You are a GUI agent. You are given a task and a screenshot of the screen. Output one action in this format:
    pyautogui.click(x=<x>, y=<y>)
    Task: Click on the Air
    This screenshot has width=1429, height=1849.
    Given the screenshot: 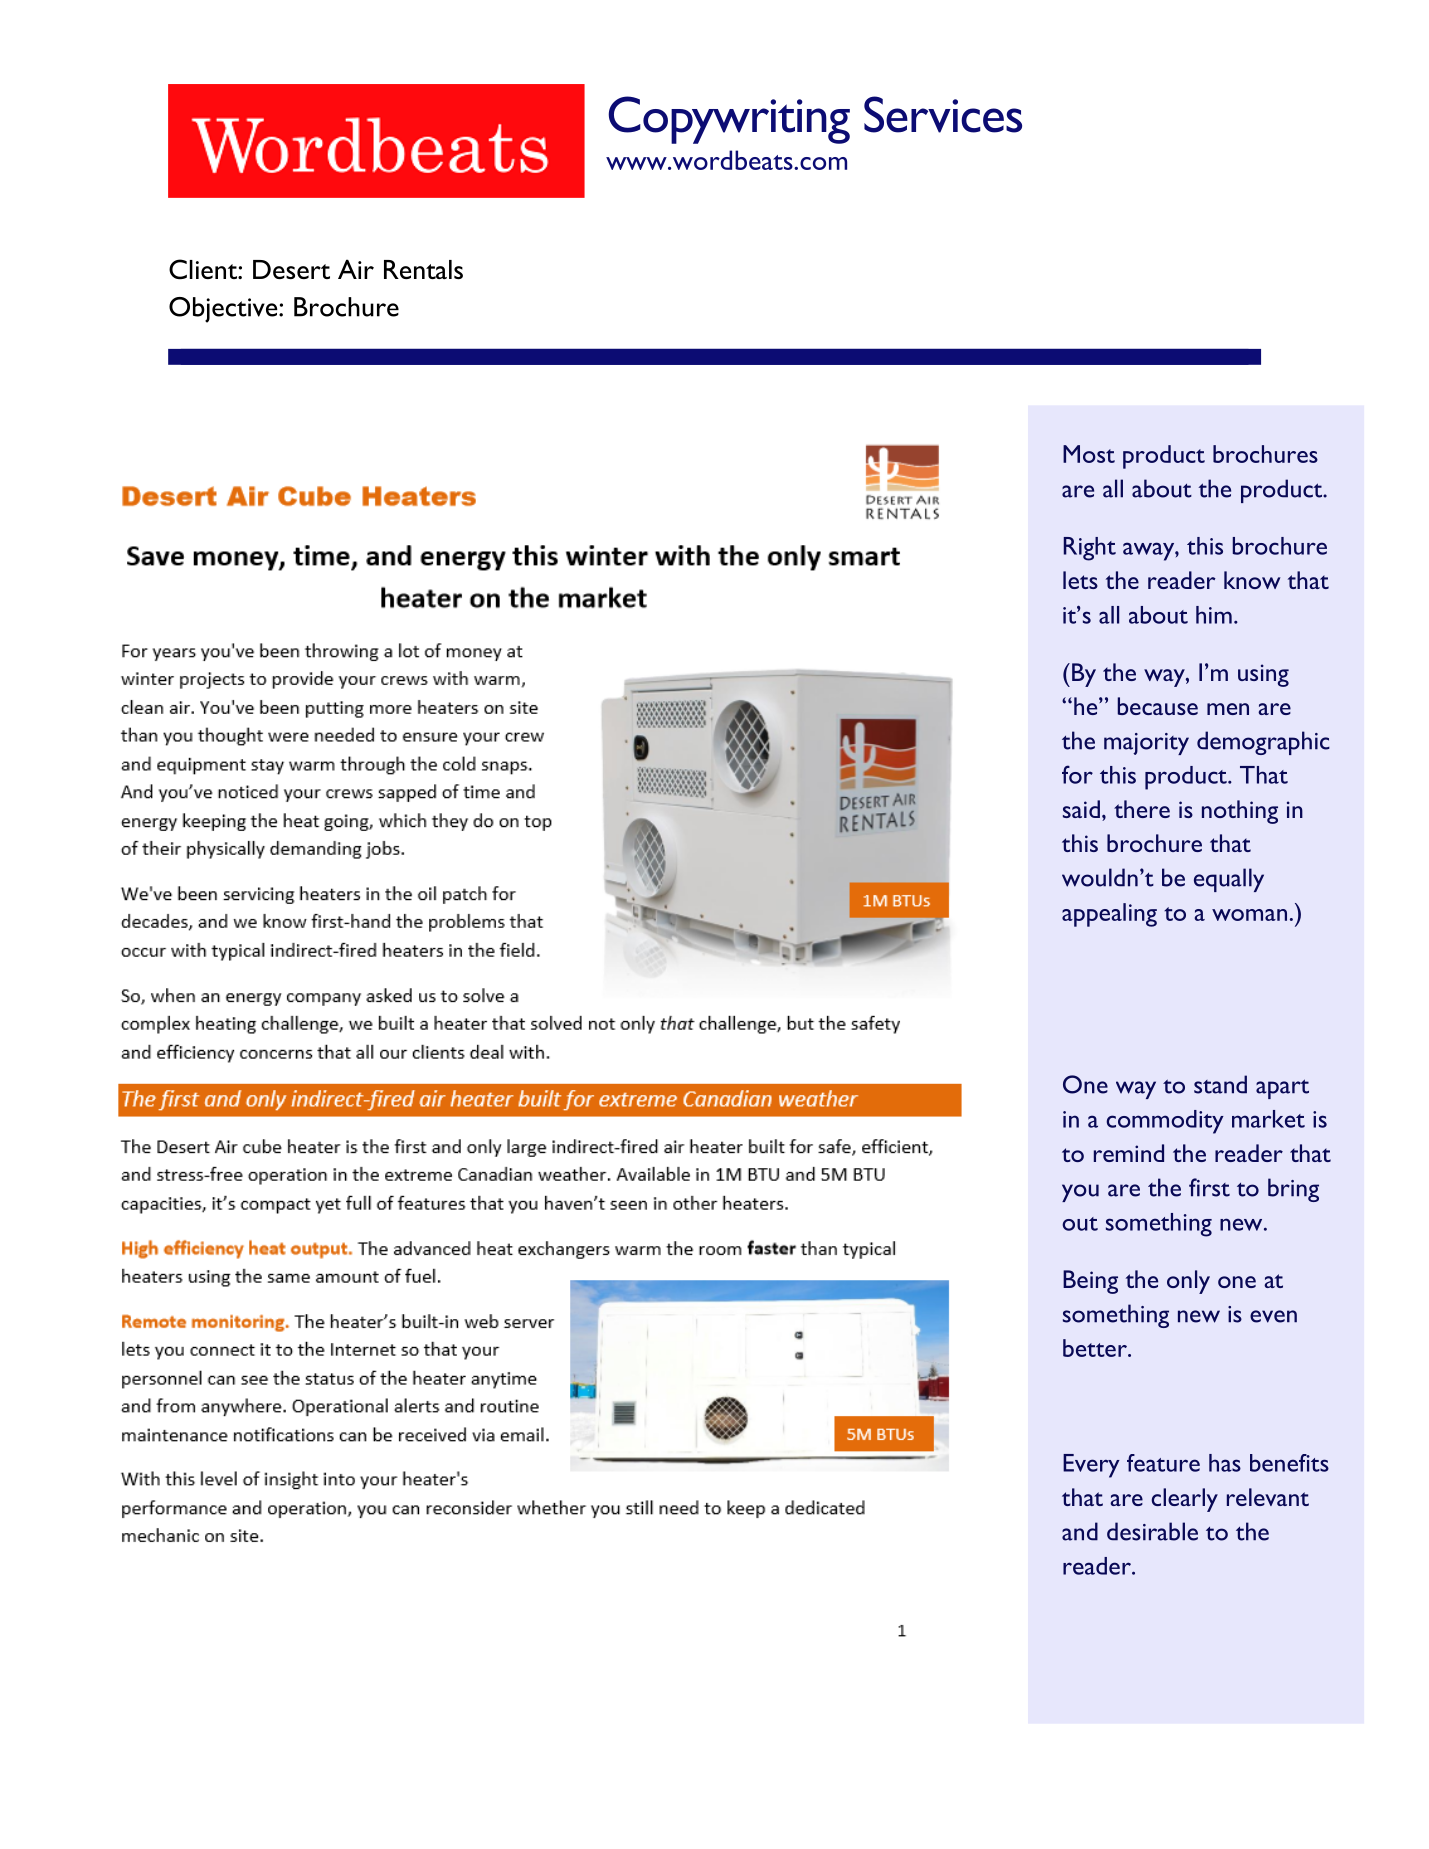 What is the action you would take?
    pyautogui.click(x=356, y=269)
